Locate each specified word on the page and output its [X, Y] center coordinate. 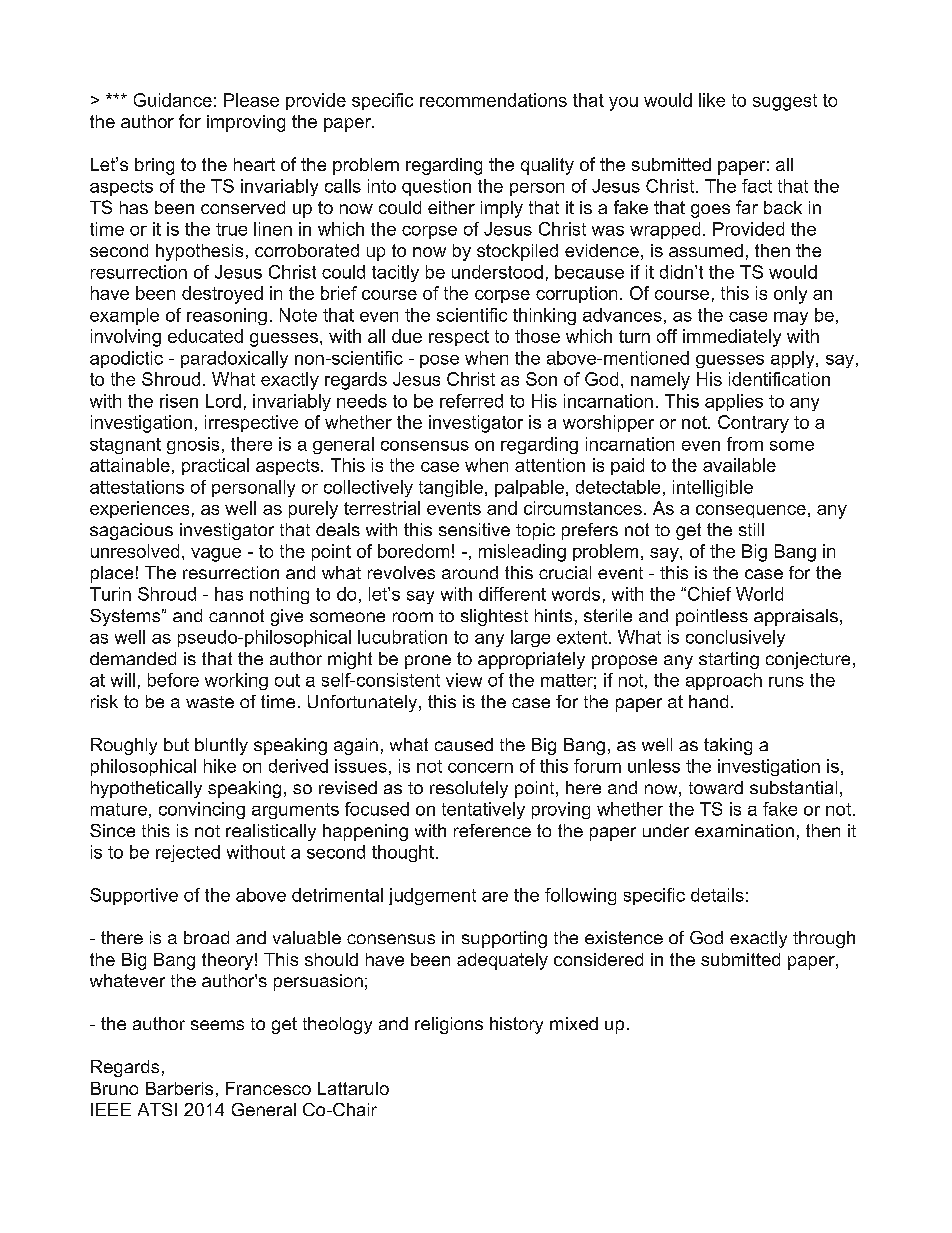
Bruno [114, 1088]
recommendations [493, 100]
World [759, 594]
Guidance [173, 100]
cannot [236, 615]
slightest [494, 617]
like [712, 100]
